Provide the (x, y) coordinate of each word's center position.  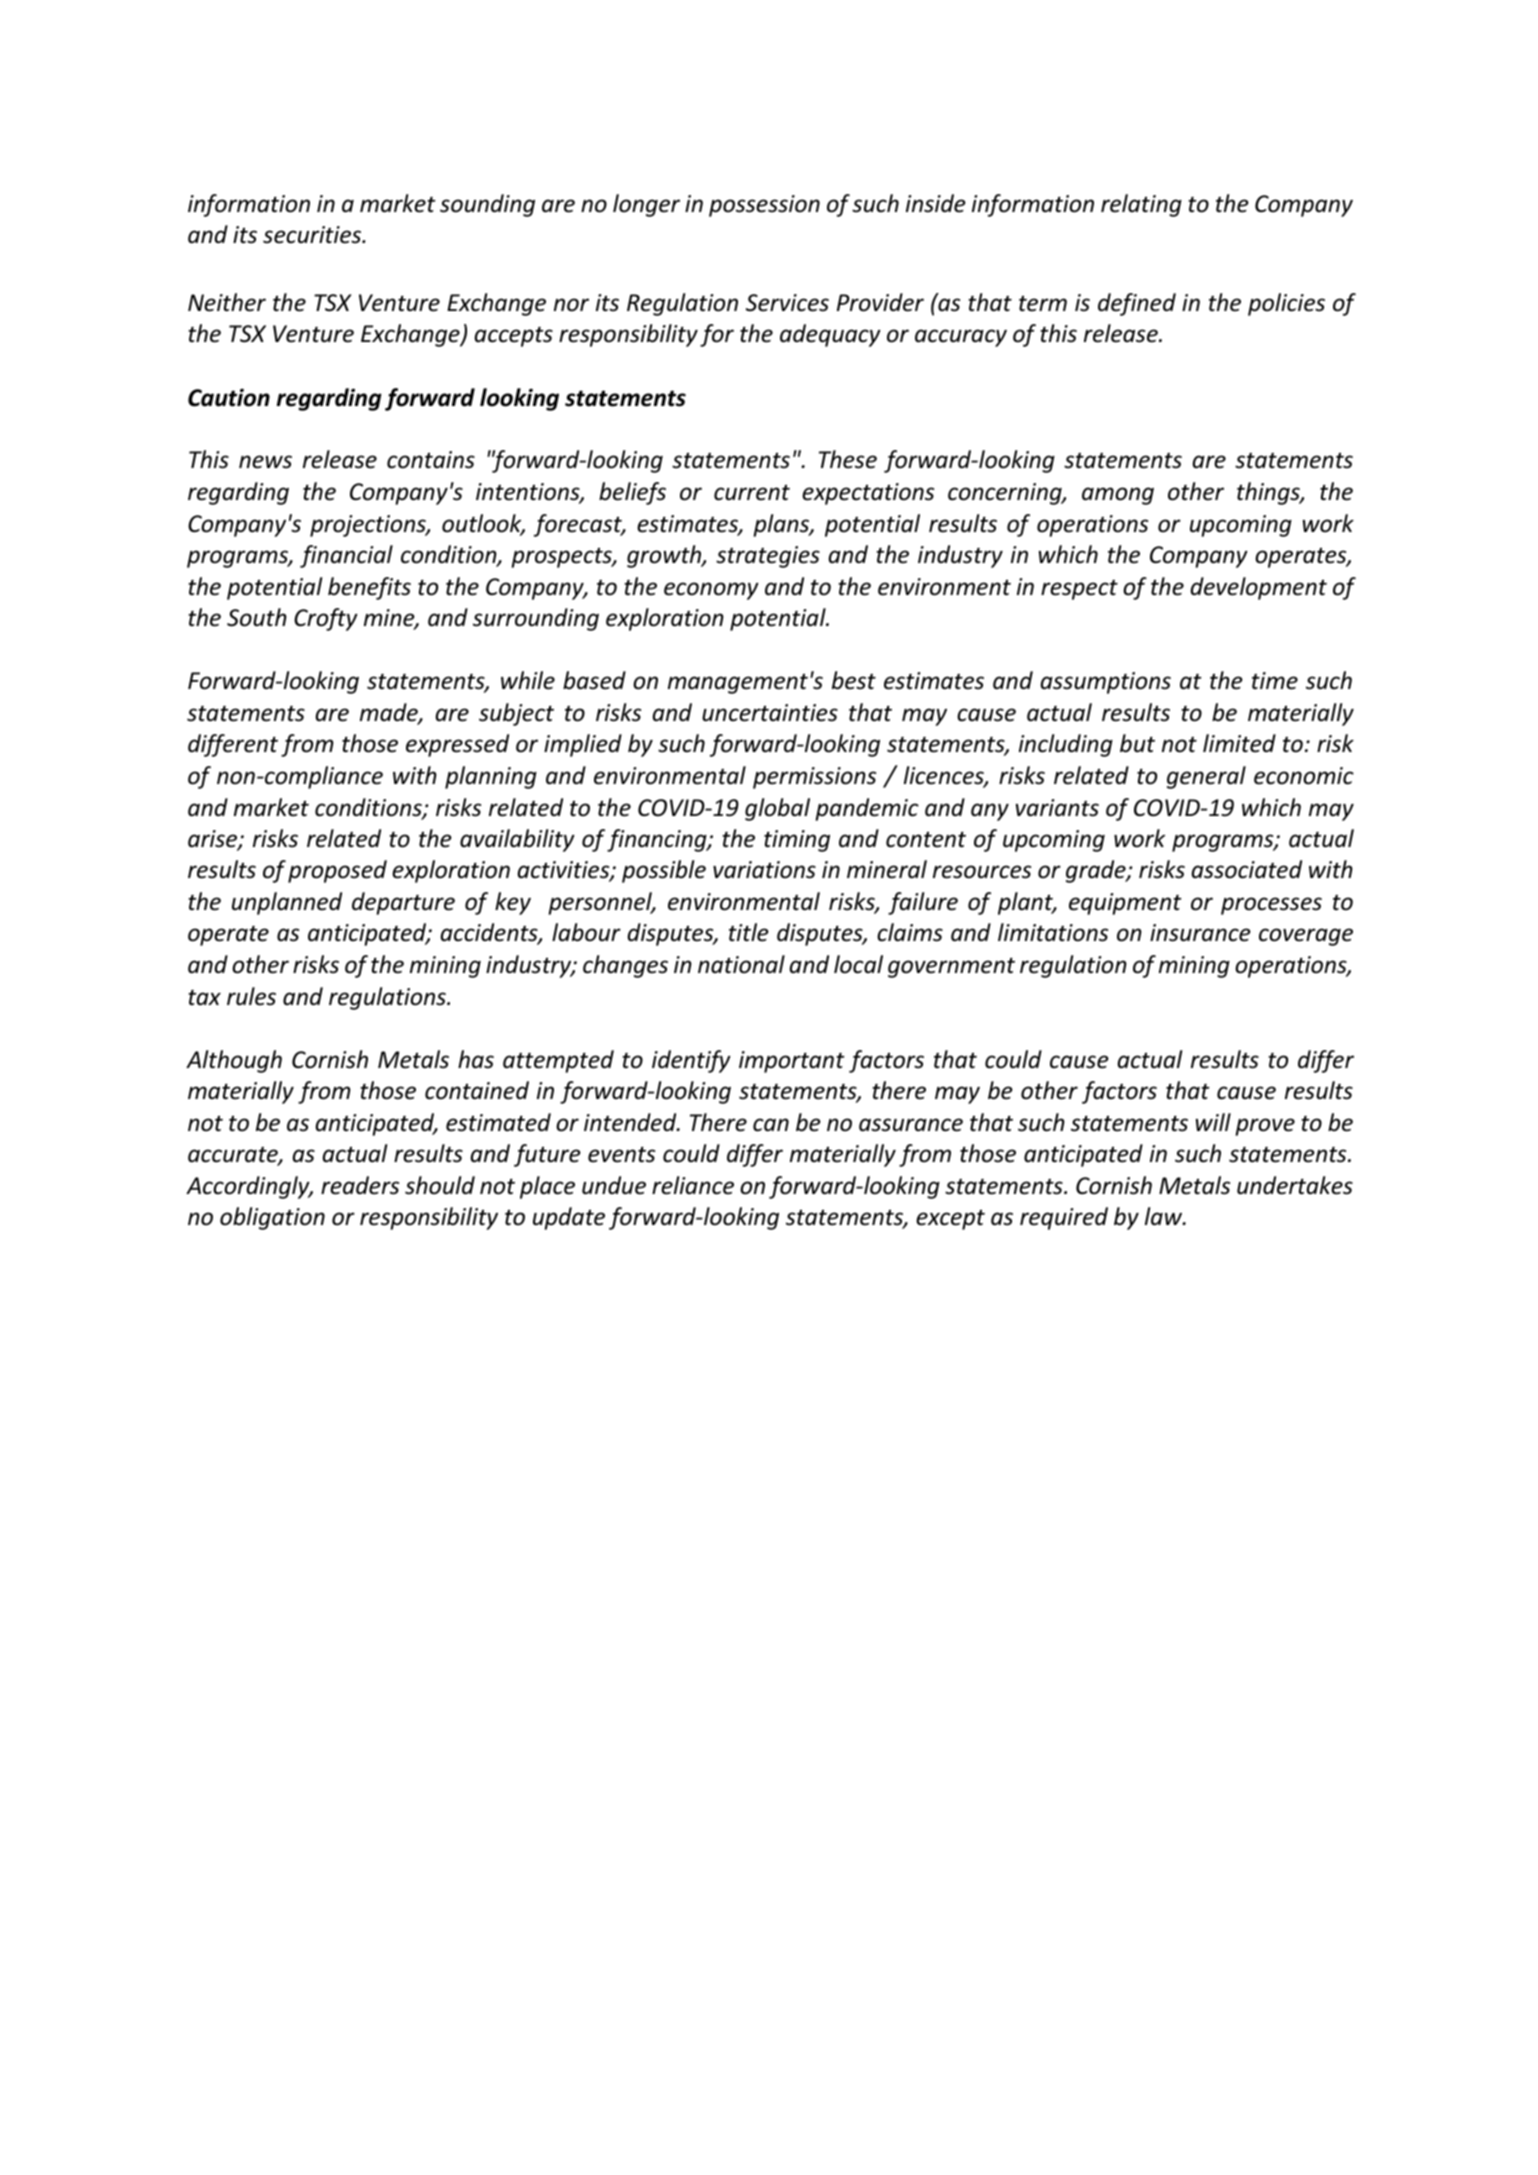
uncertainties (770, 713)
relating (1141, 205)
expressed (457, 745)
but (1137, 743)
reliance (693, 1185)
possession (764, 206)
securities (313, 235)
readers (360, 1185)
